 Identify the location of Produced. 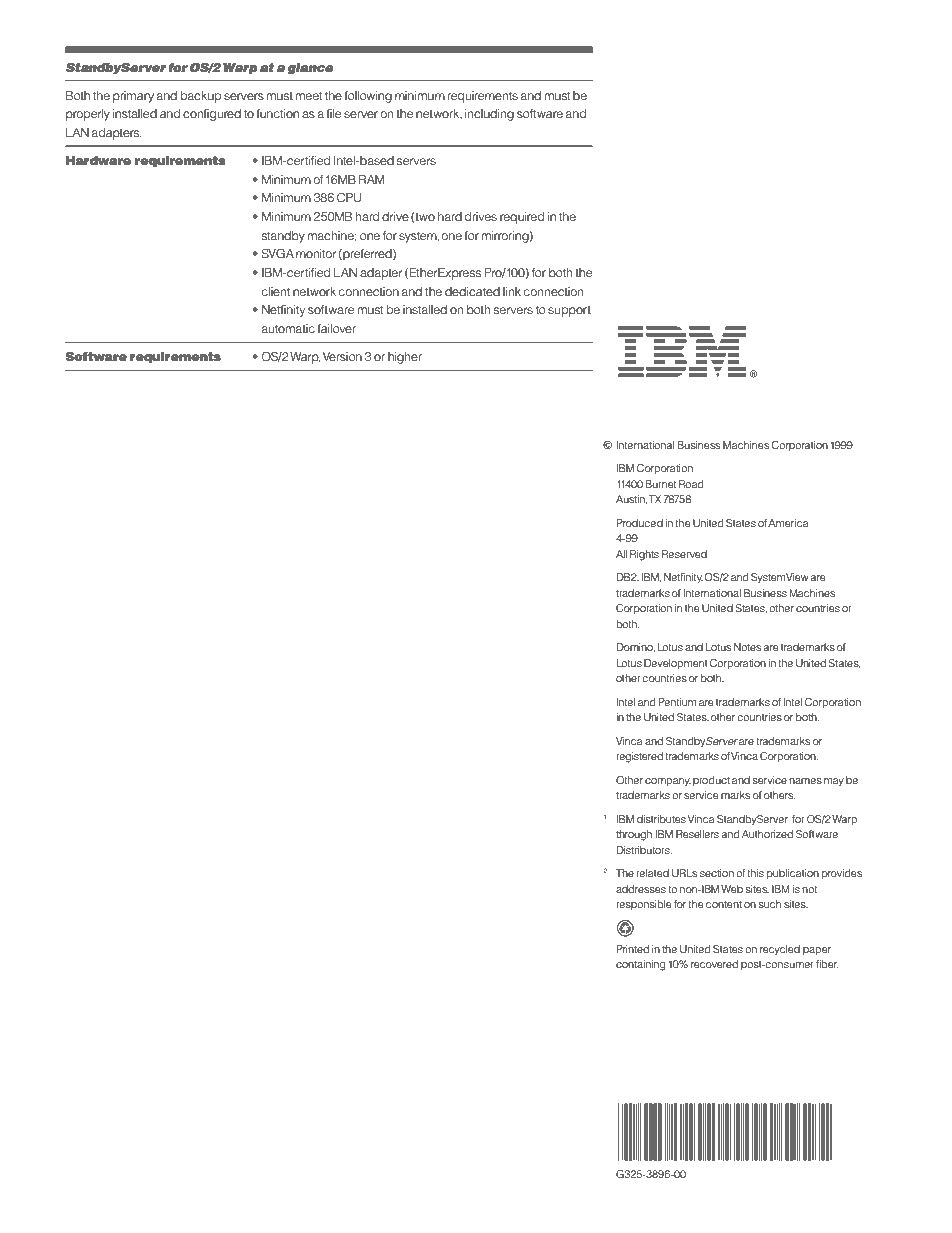
(639, 523).
